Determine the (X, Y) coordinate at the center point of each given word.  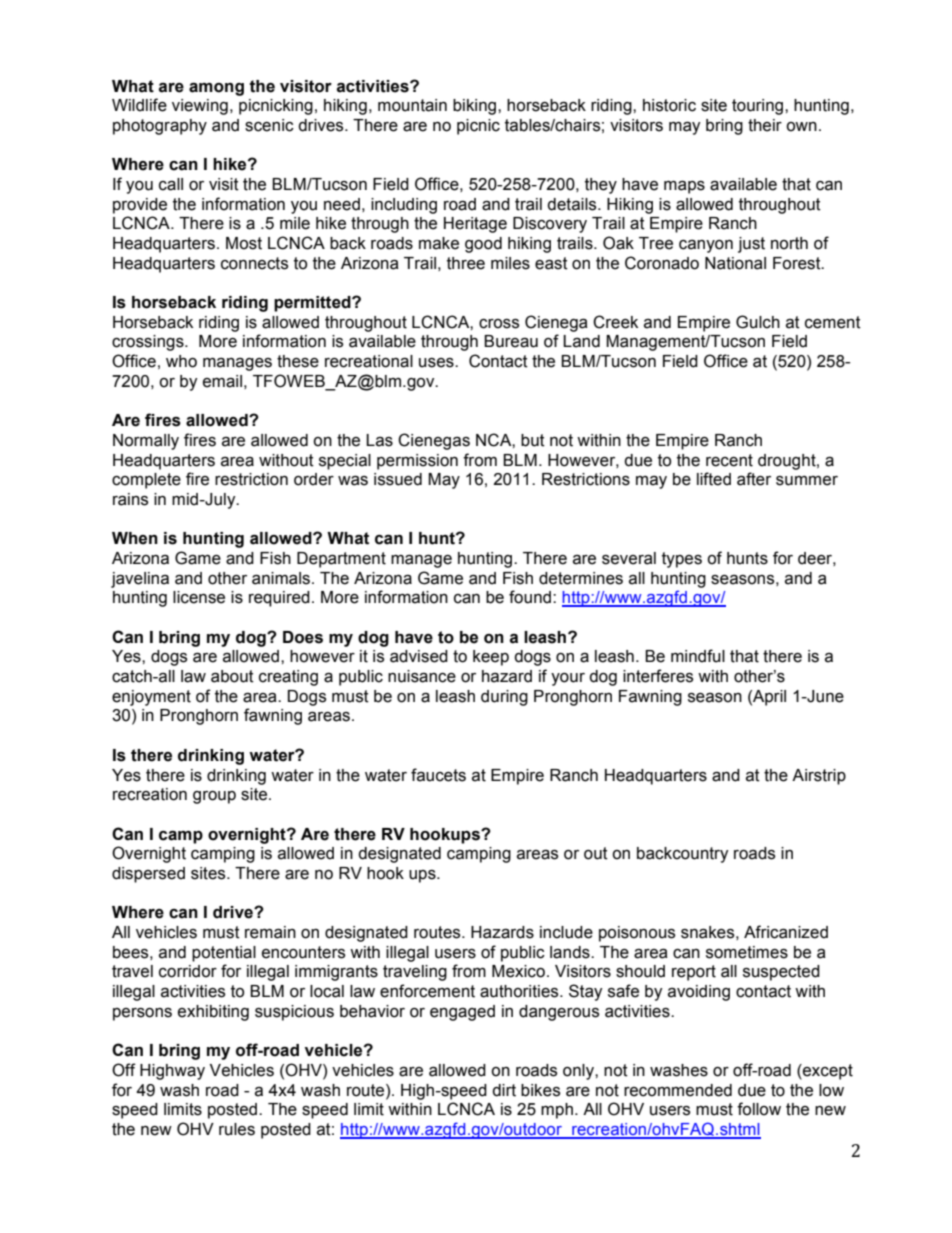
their (765, 125)
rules (237, 1129)
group (214, 797)
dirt (504, 1090)
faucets (438, 775)
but (533, 440)
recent (729, 460)
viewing (200, 107)
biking (476, 107)
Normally (146, 442)
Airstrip (819, 777)
